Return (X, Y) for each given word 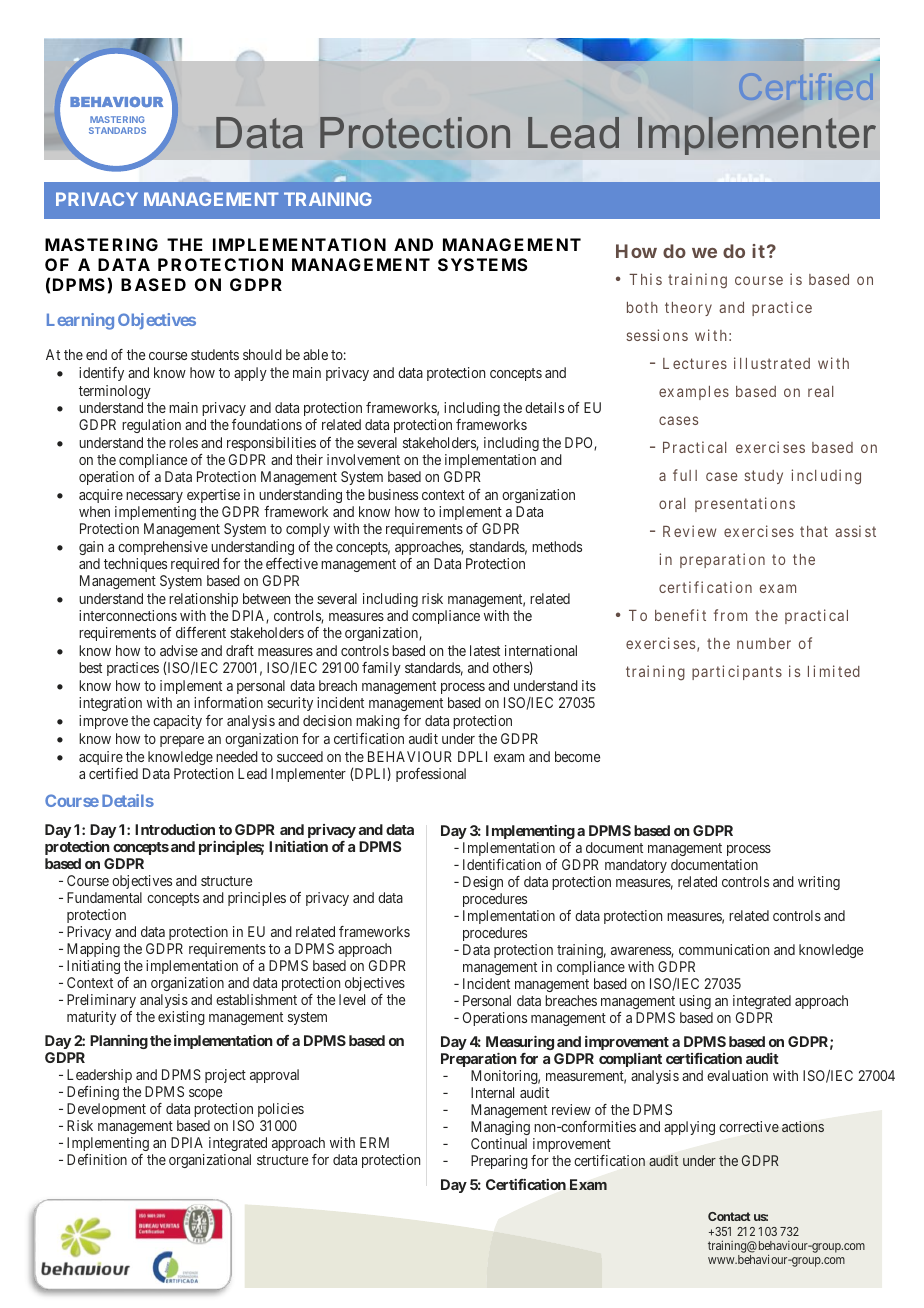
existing (181, 1018)
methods (557, 546)
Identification (502, 864)
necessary (154, 499)
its (589, 685)
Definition (97, 1159)
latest (485, 650)
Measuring (520, 1043)
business (393, 494)
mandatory (636, 866)
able (315, 354)
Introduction (175, 829)
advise (179, 650)
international (541, 650)
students (215, 354)
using (695, 1002)
